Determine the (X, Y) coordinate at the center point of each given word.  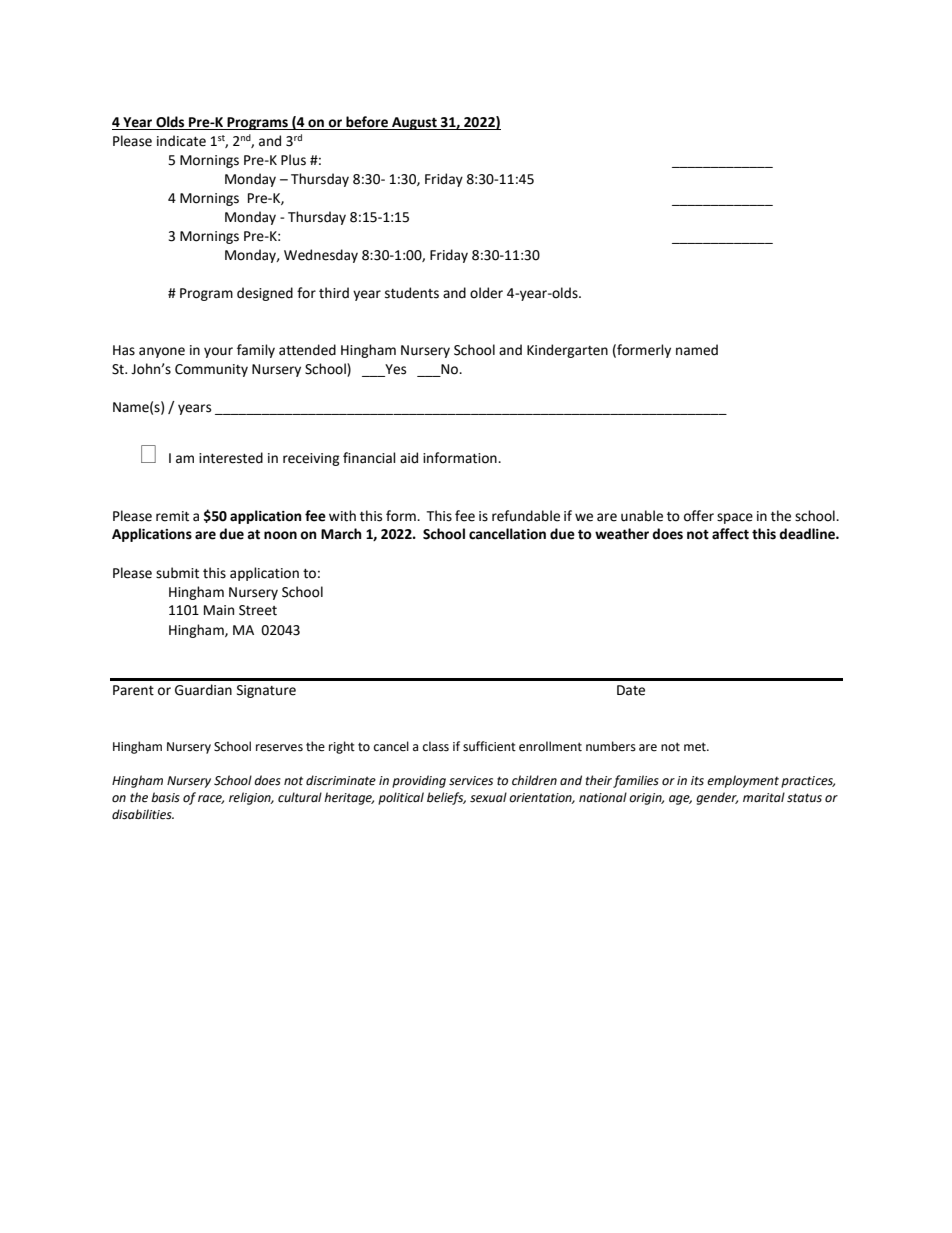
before (367, 123)
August (414, 123)
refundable (526, 516)
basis (165, 797)
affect (730, 534)
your (218, 352)
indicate (181, 141)
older (486, 293)
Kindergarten (567, 351)
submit (177, 573)
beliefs (446, 798)
